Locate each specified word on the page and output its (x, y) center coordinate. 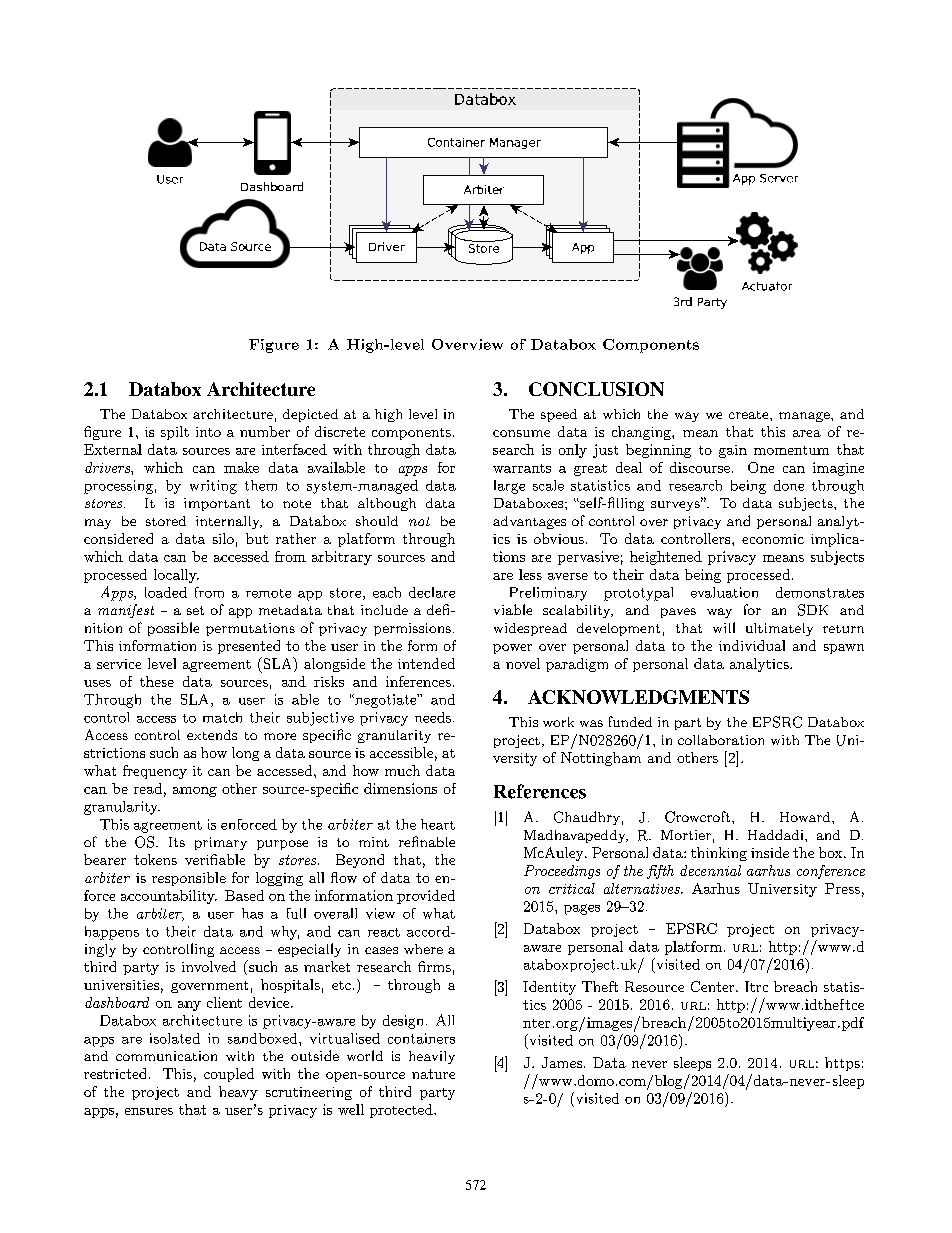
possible (173, 629)
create (750, 415)
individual (752, 645)
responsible (189, 879)
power (512, 649)
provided (426, 897)
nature (433, 1074)
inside (770, 852)
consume (521, 433)
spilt (175, 433)
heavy (238, 1093)
